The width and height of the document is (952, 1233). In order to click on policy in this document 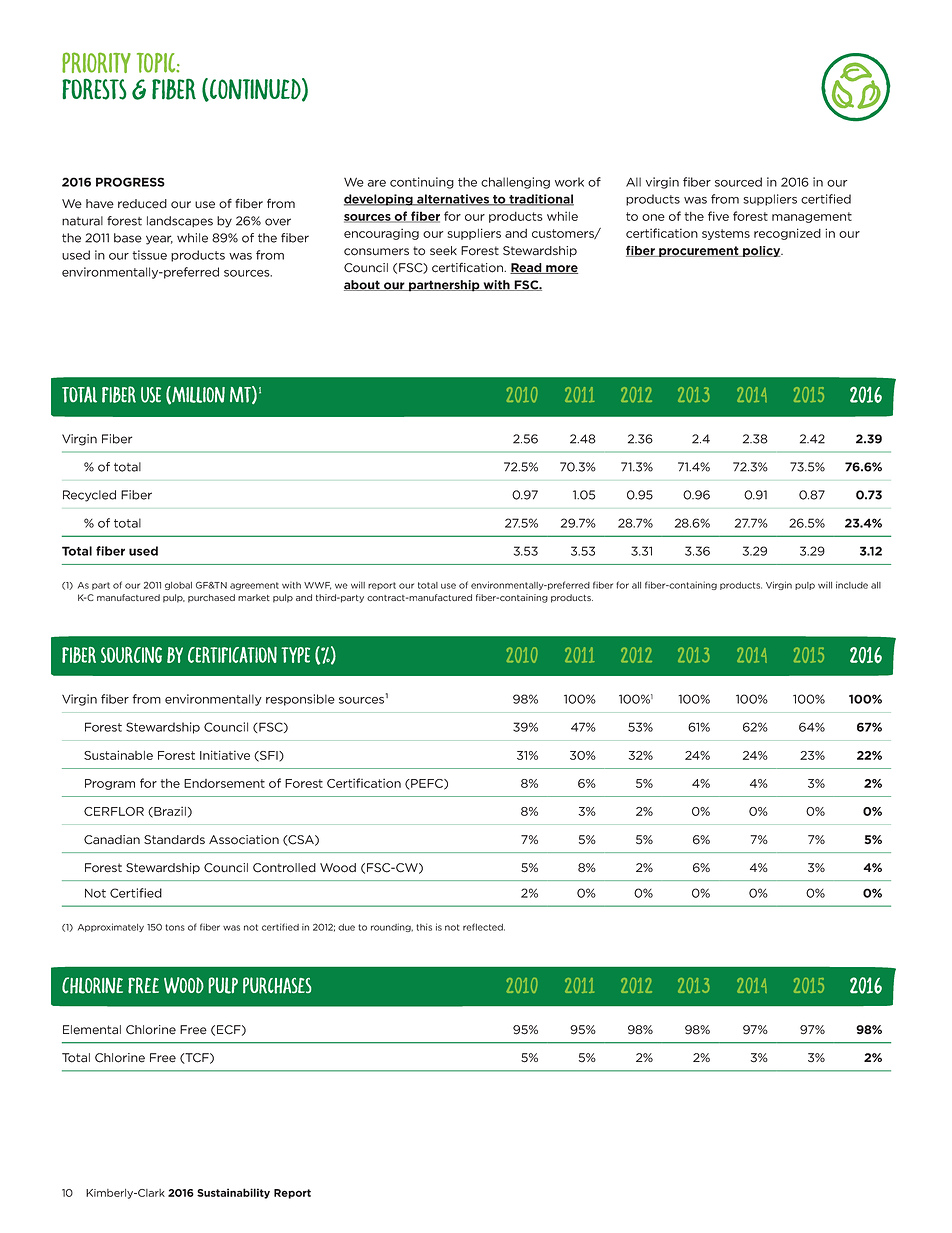, I will do `click(762, 251)`.
